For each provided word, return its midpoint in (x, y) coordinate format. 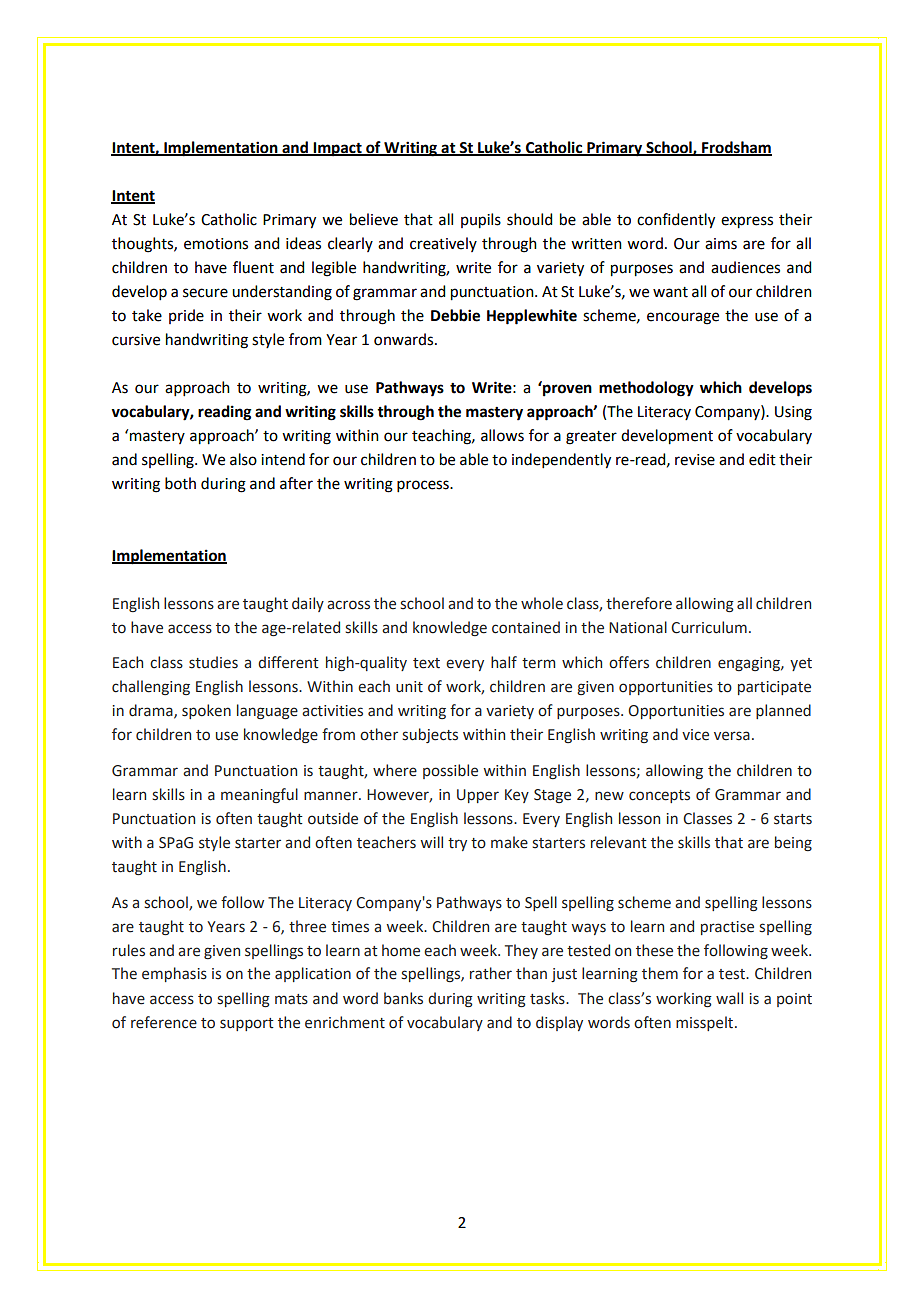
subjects (430, 735)
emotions (216, 244)
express (747, 222)
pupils (481, 221)
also (243, 459)
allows (502, 435)
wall (729, 998)
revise (695, 460)
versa (732, 736)
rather (491, 973)
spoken (206, 711)
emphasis (174, 974)
